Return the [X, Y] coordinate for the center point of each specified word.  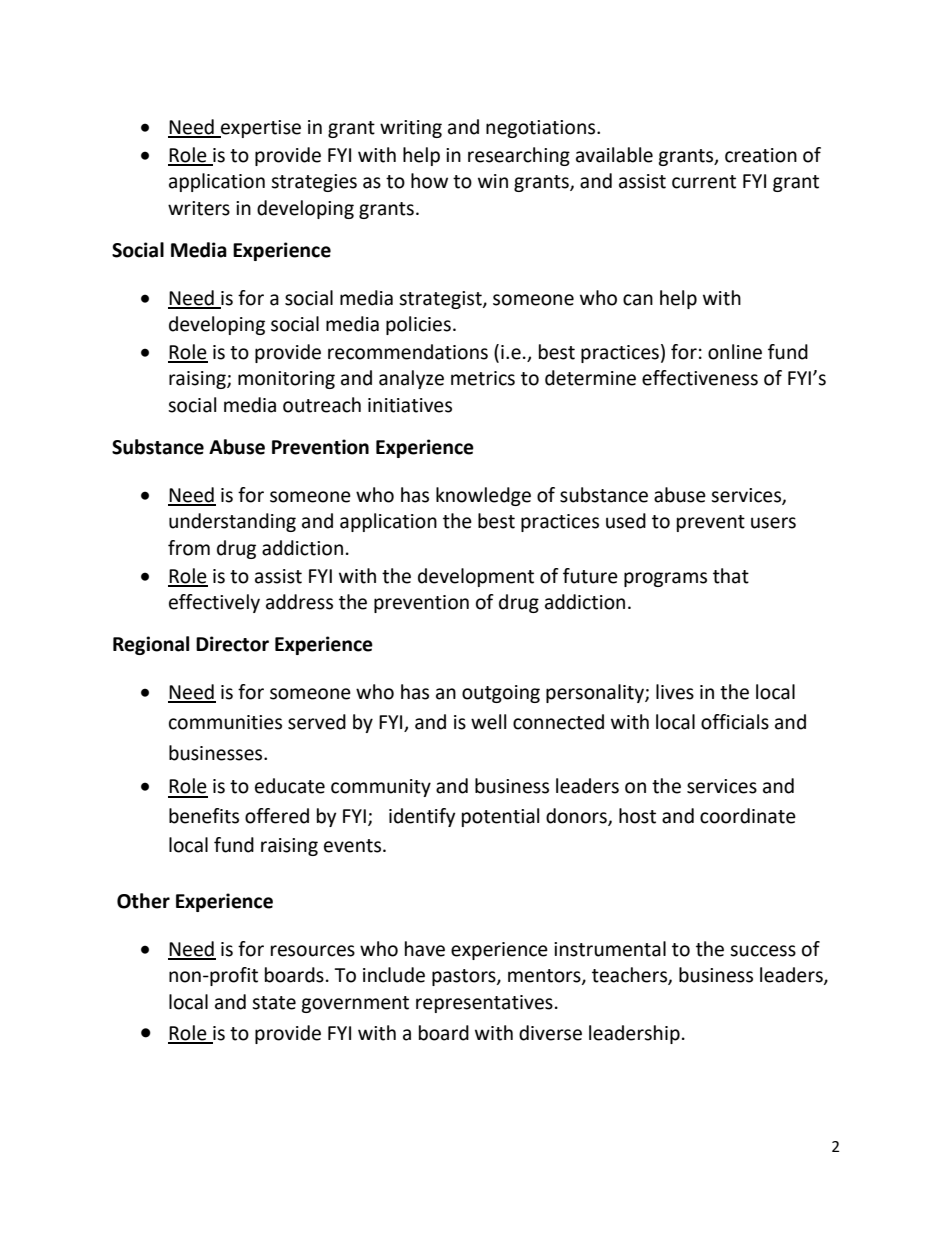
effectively [214, 603]
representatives [484, 1004]
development [476, 577]
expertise [260, 129]
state [274, 1003]
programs [665, 579]
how [429, 181]
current [704, 182]
